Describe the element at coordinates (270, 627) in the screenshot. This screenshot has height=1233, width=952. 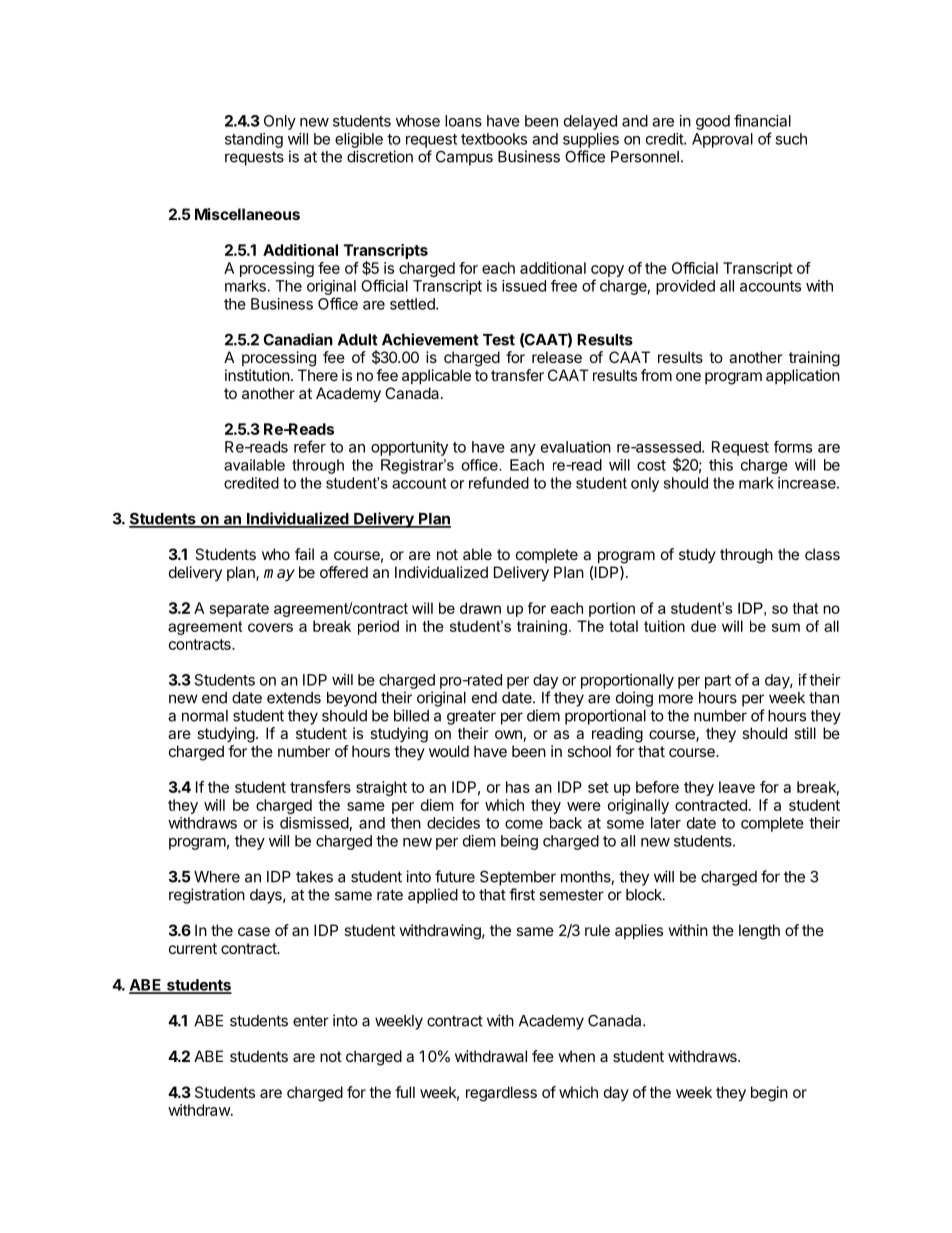
I see `covers` at that location.
